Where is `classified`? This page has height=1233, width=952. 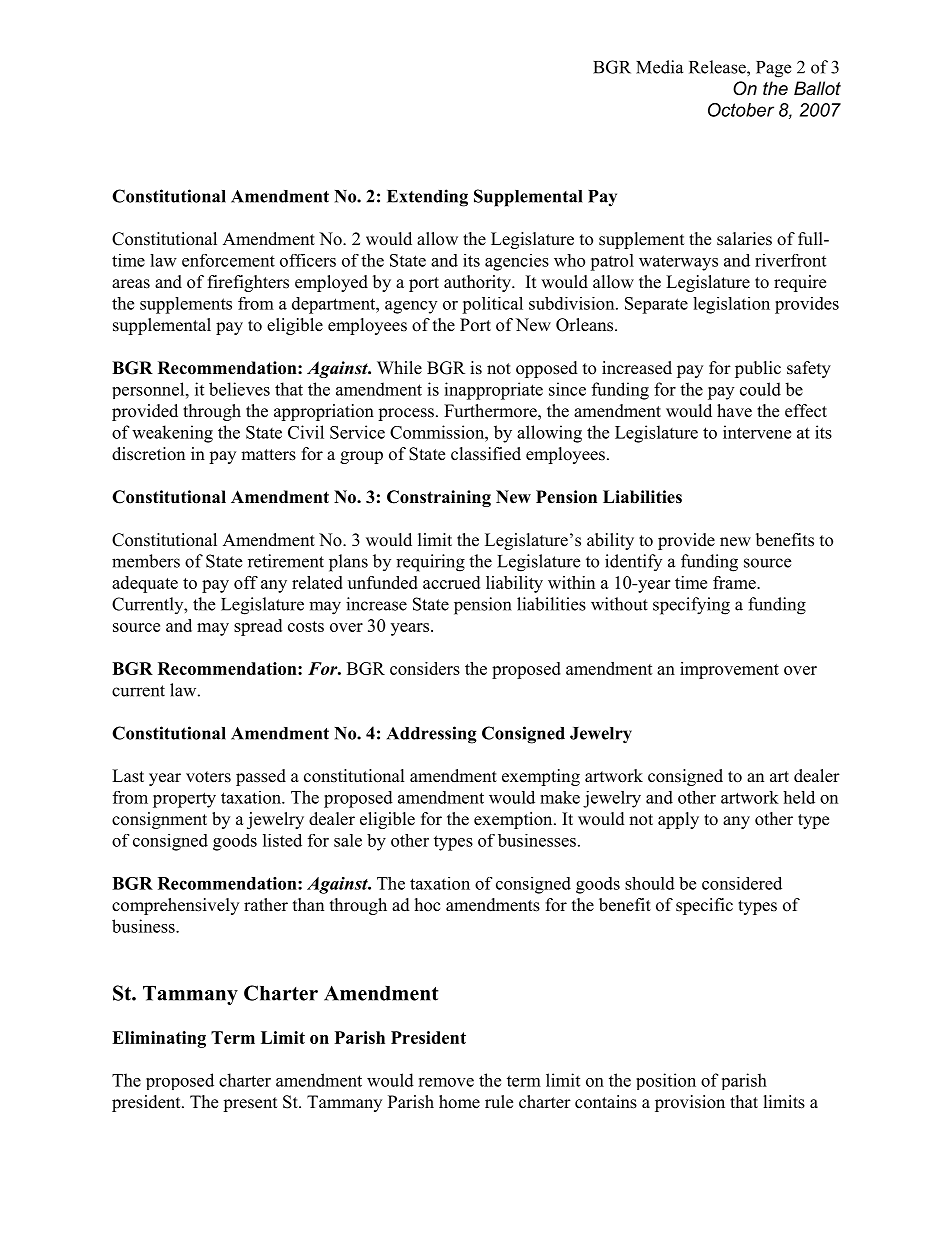 classified is located at coordinates (486, 454).
